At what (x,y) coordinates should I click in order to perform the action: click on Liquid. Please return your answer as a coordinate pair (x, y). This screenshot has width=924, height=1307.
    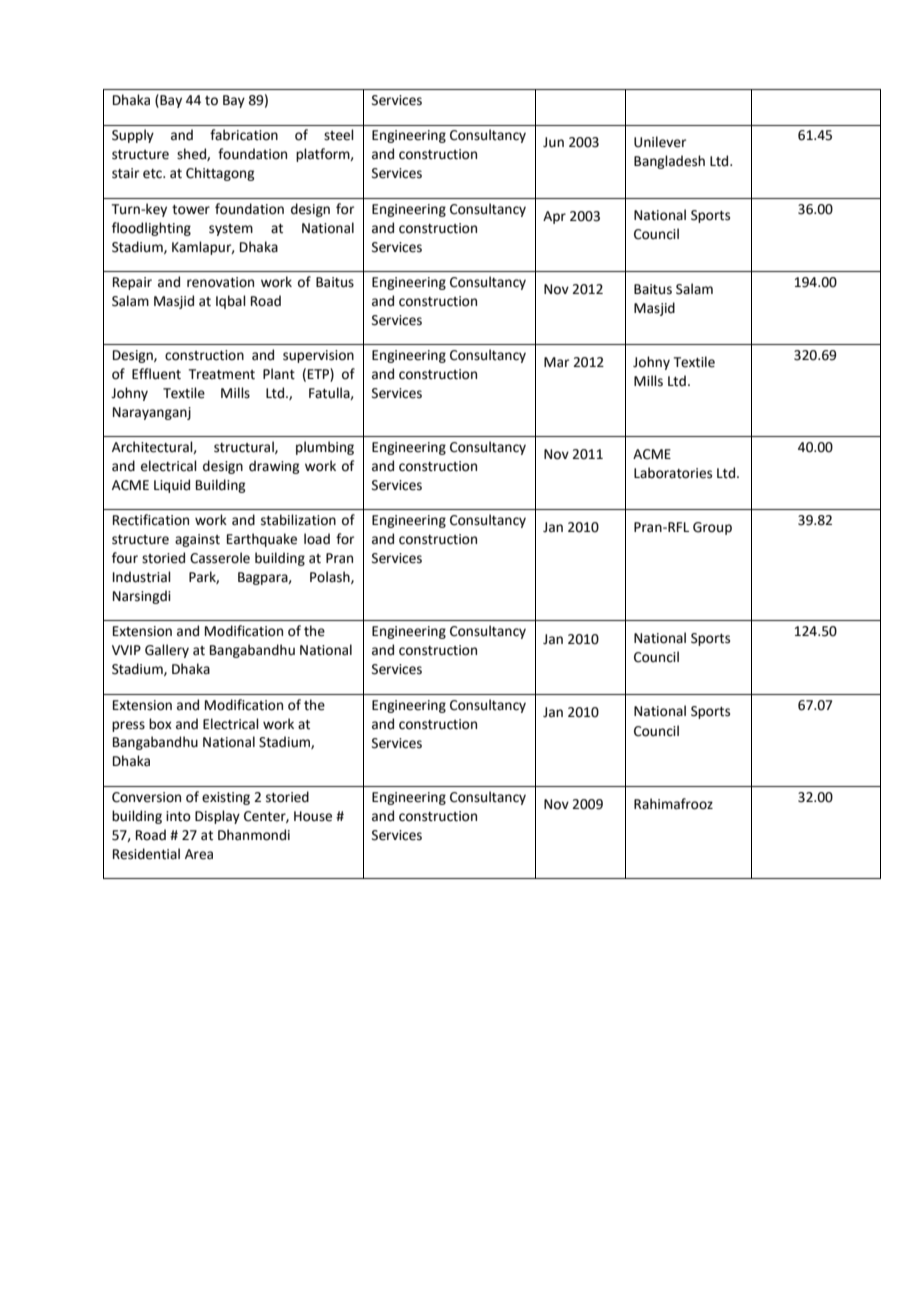
    Looking at the image, I should click on (172, 486).
